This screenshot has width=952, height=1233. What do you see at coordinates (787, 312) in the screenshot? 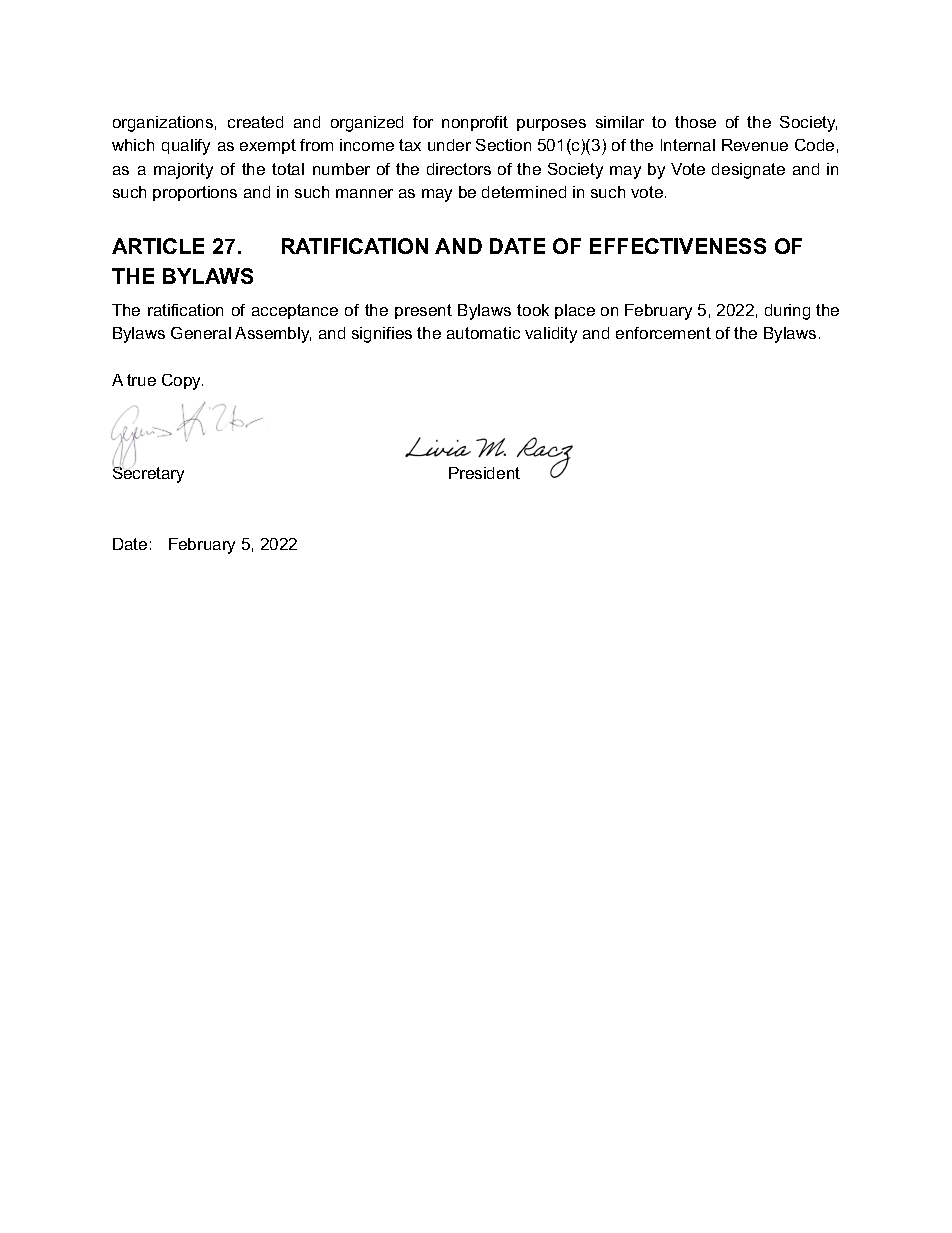
I see `during` at bounding box center [787, 312].
